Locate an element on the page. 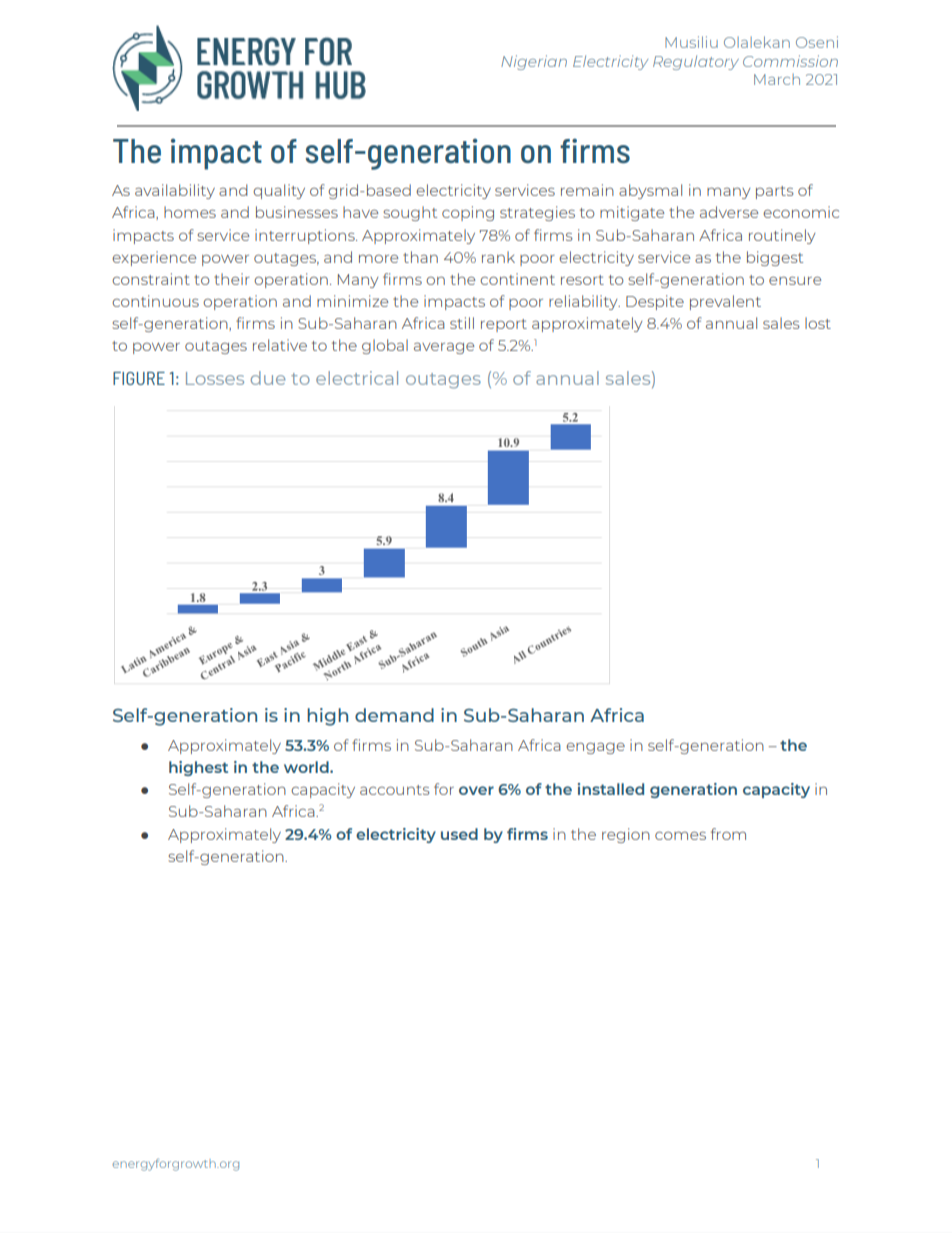  biggest is located at coordinates (775, 258).
